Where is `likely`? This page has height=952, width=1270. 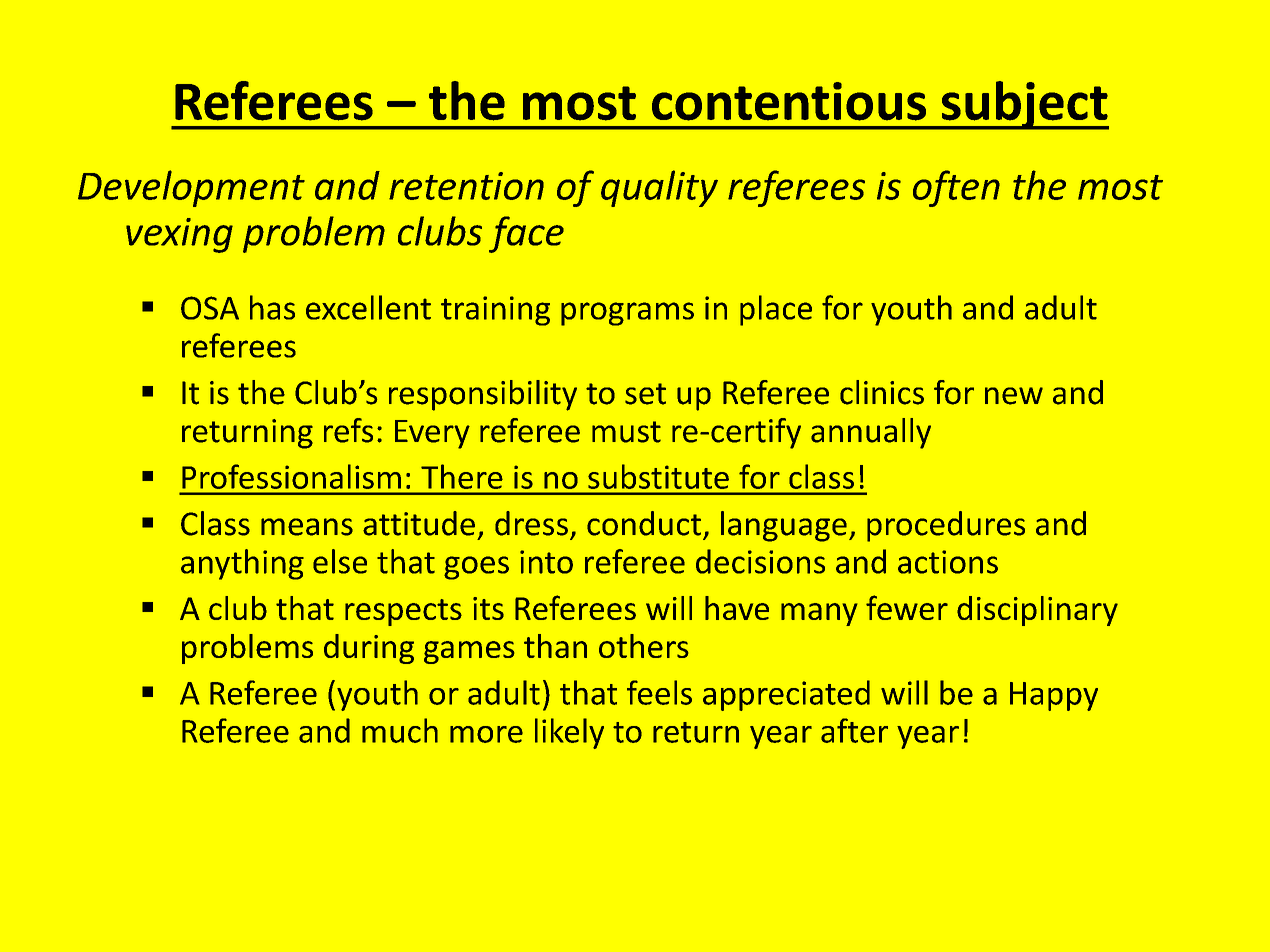
likely is located at coordinates (569, 733).
